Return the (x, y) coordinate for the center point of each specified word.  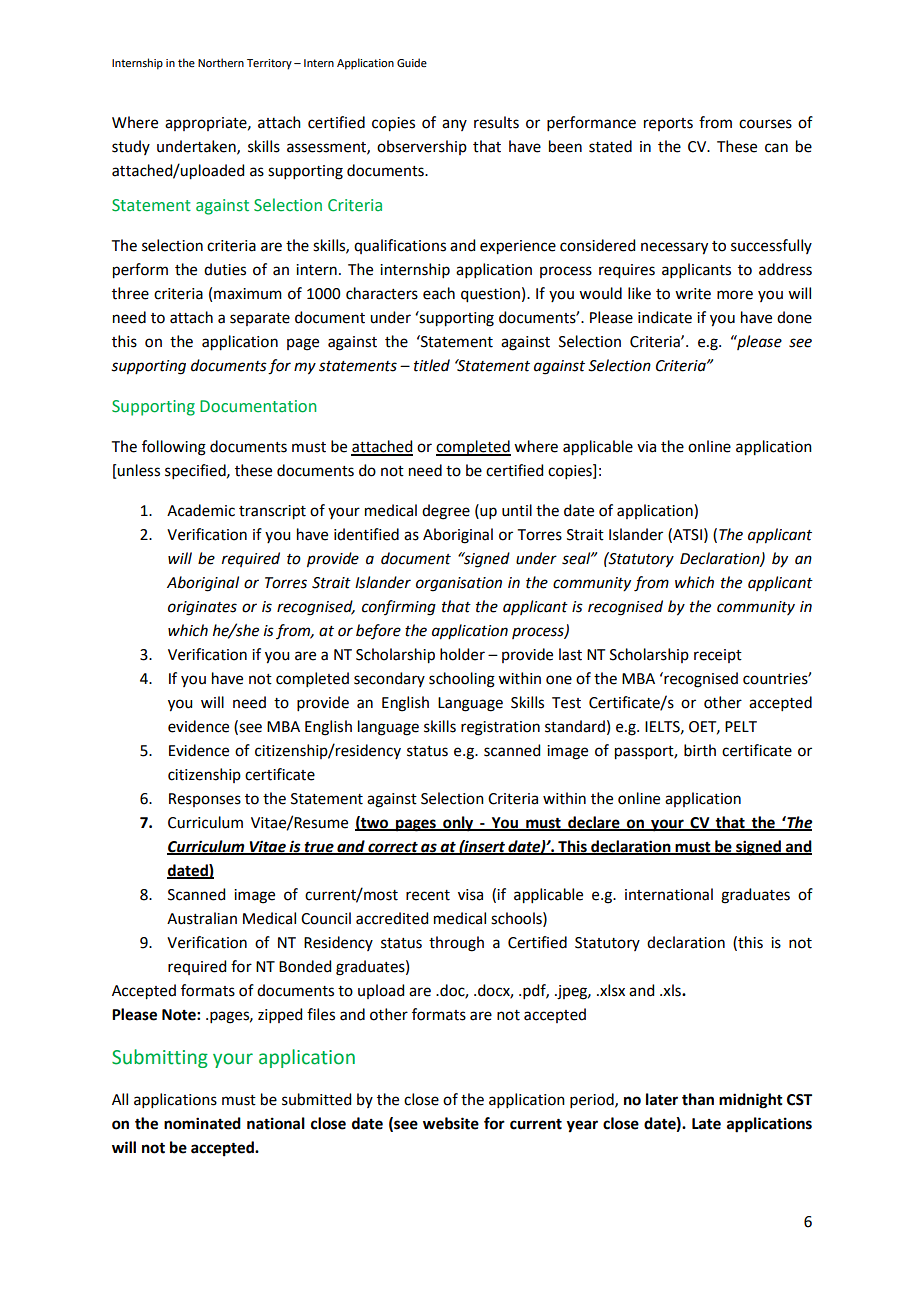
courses (765, 124)
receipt (718, 656)
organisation (459, 584)
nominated (202, 1123)
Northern (221, 62)
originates (202, 608)
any (454, 125)
